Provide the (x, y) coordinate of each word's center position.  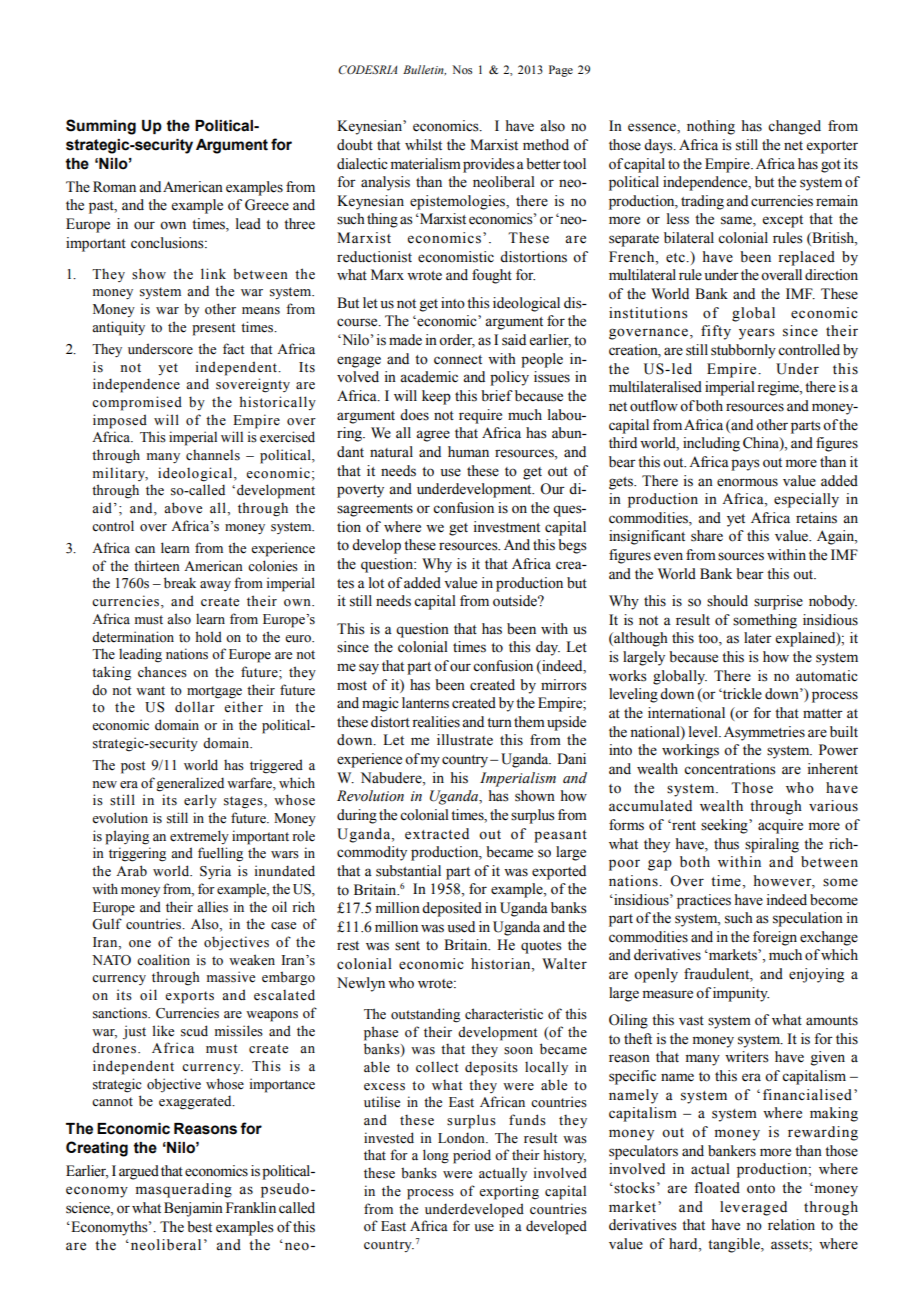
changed (794, 127)
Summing (101, 127)
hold (208, 637)
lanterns (425, 703)
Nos (462, 69)
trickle (741, 694)
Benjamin (193, 1209)
